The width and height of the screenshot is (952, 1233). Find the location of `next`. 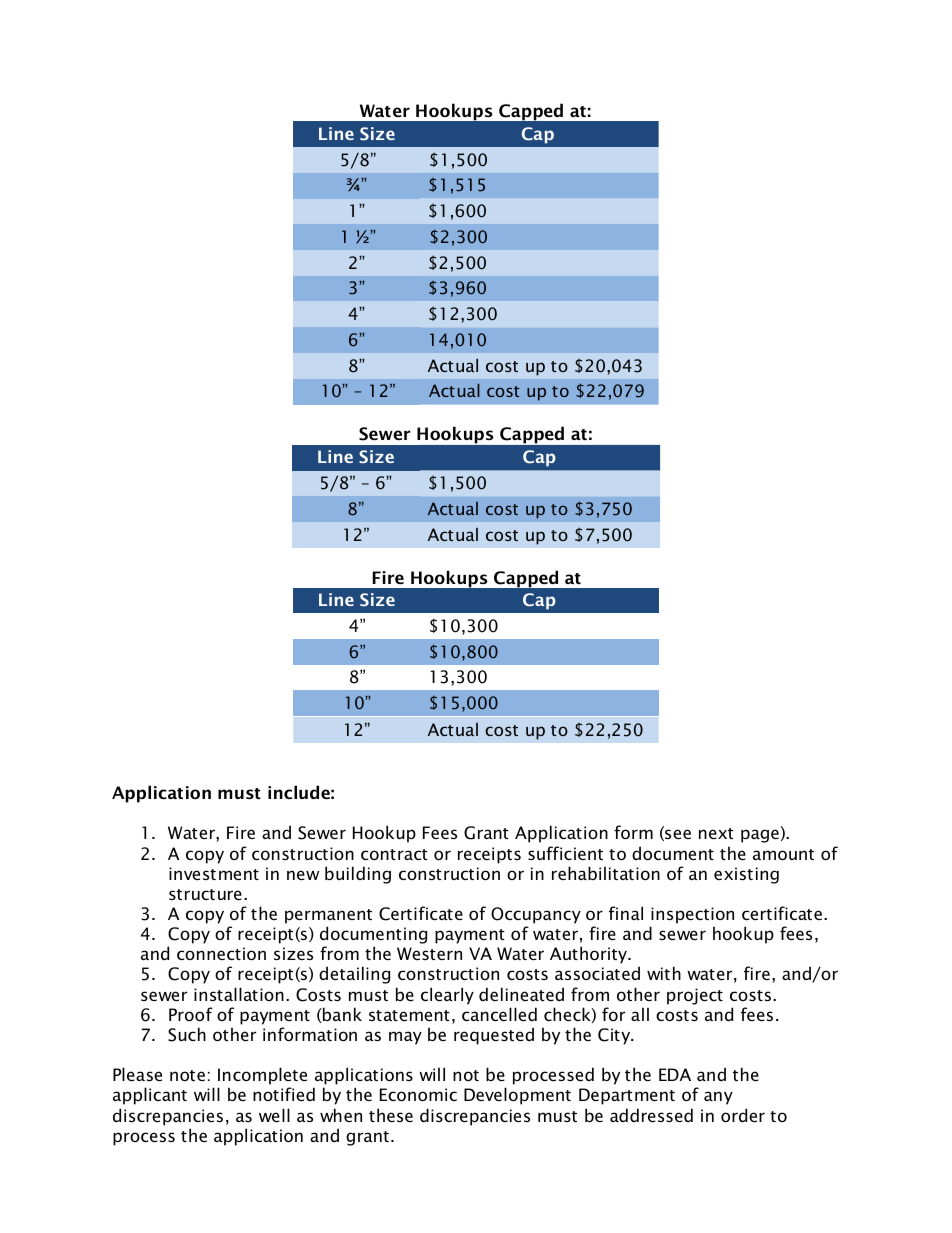

next is located at coordinates (716, 833).
